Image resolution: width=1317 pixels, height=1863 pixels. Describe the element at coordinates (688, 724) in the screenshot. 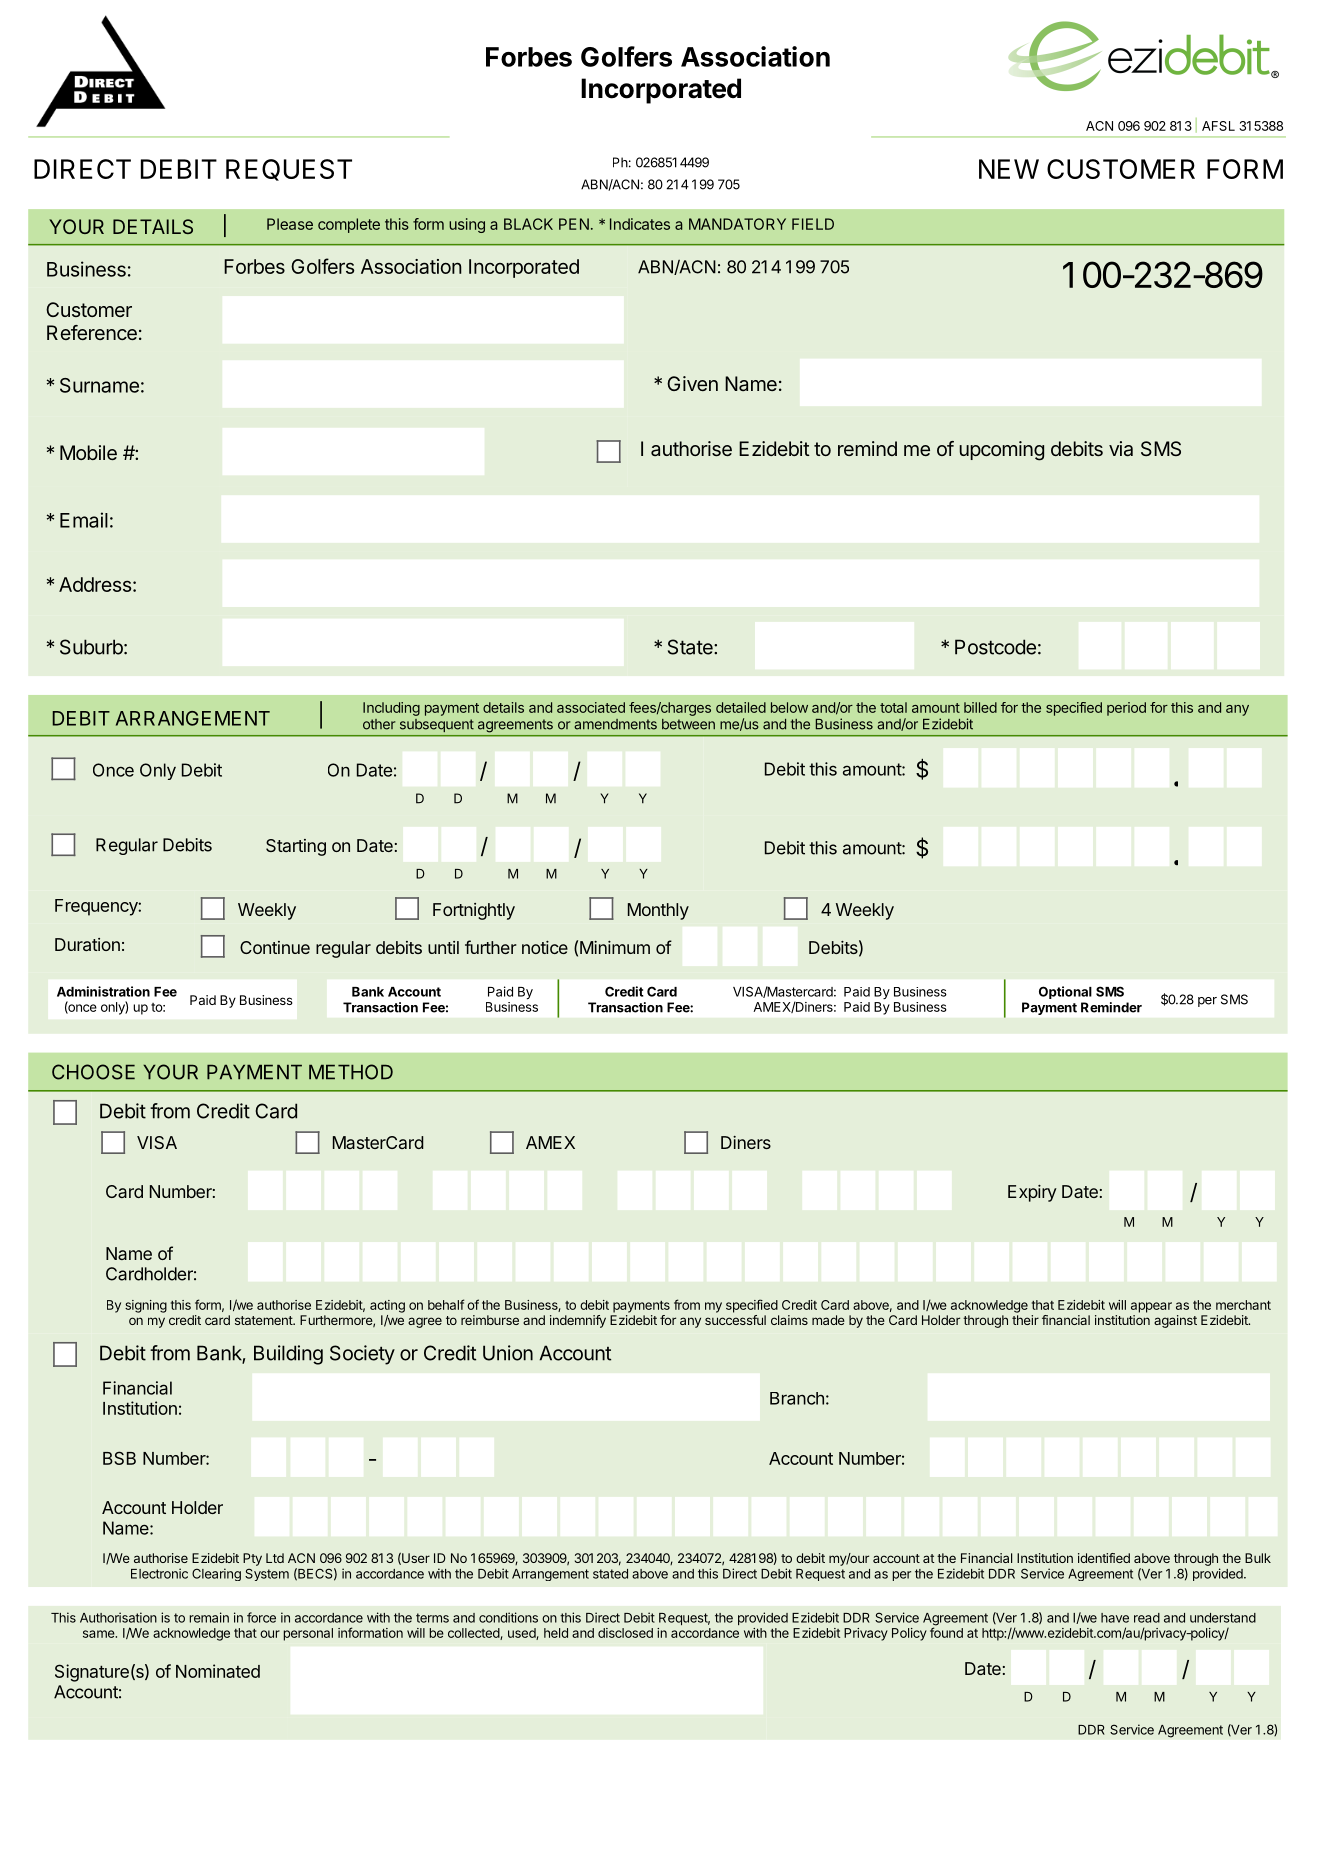

I see `between` at that location.
